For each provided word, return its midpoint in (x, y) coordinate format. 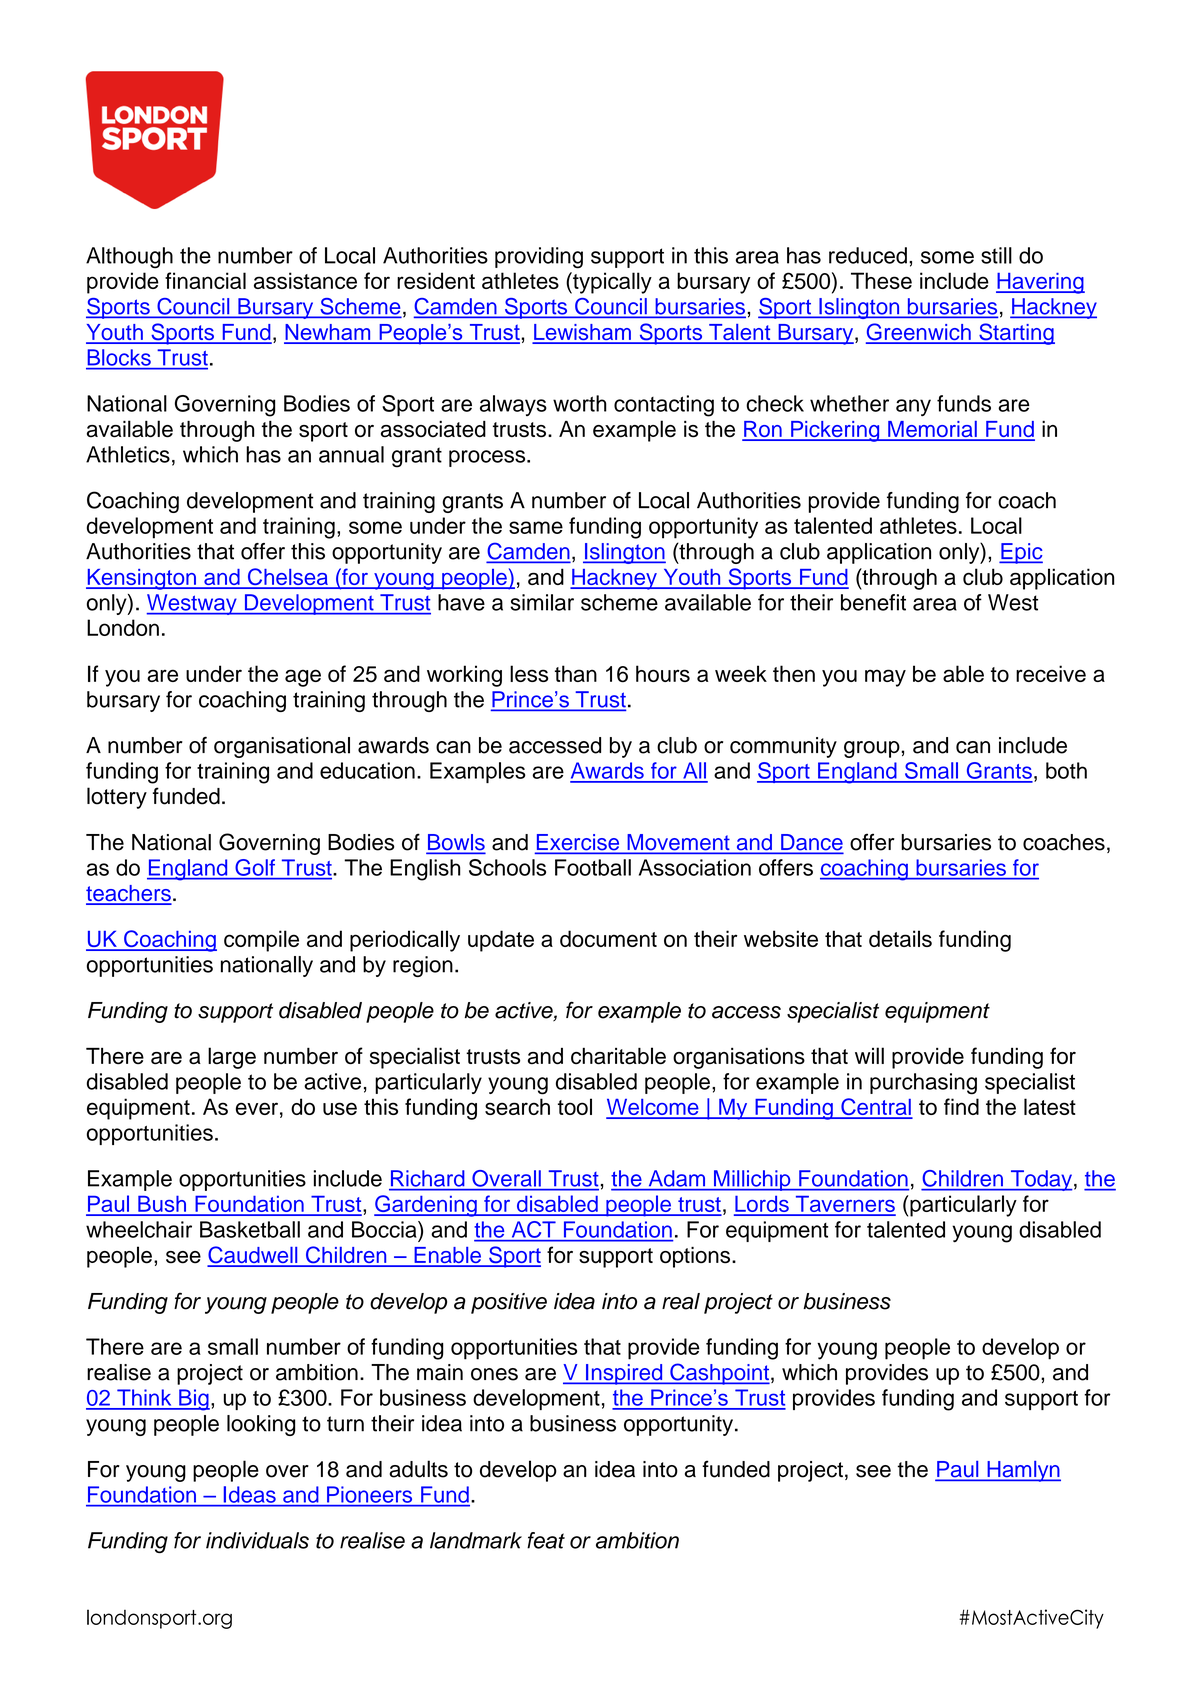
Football (593, 867)
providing (539, 258)
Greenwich (919, 333)
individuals (257, 1540)
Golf (255, 867)
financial (205, 280)
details (900, 938)
